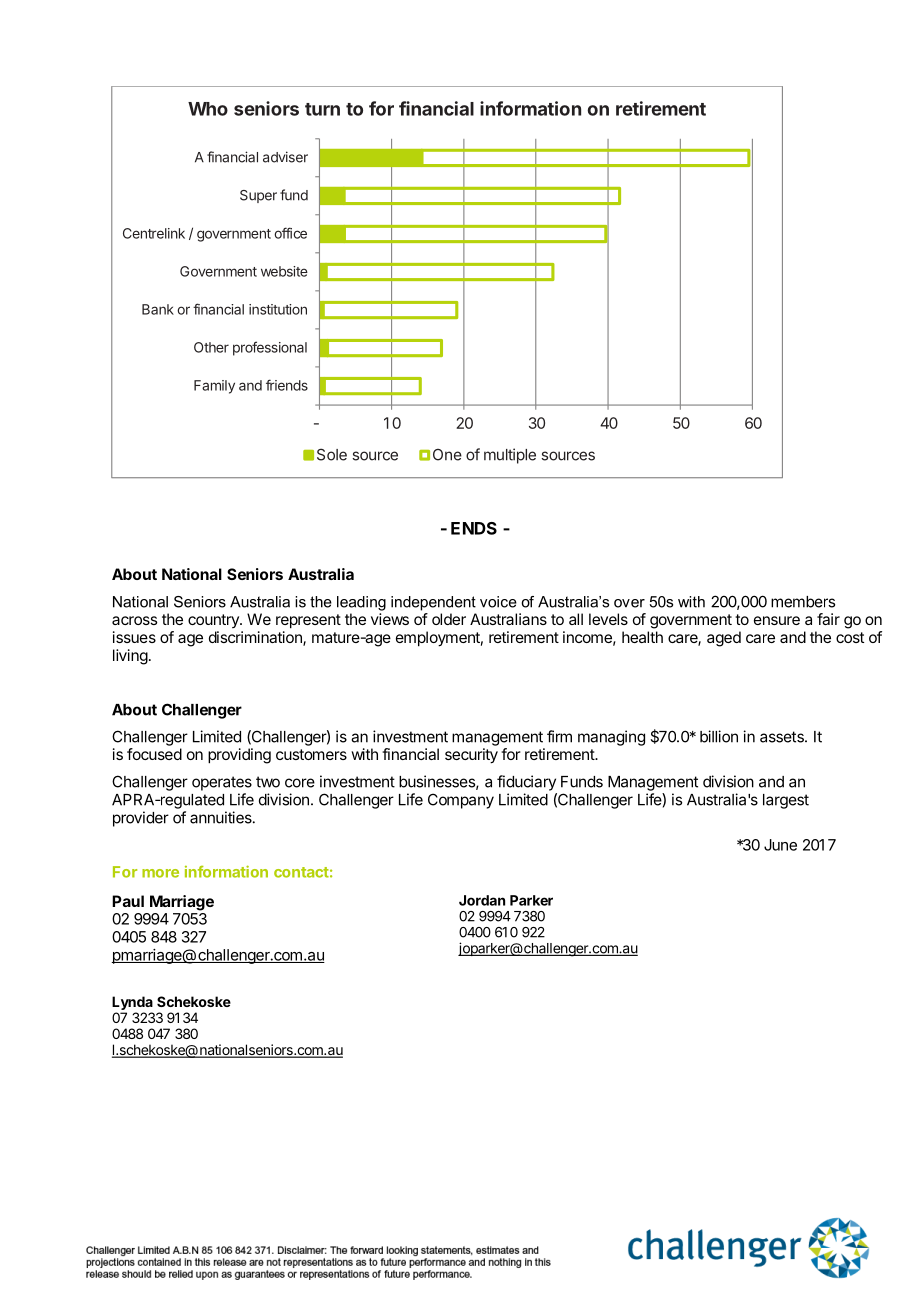 This page has width=924, height=1308. What do you see at coordinates (332, 454) in the page?
I see `Sole` at bounding box center [332, 454].
